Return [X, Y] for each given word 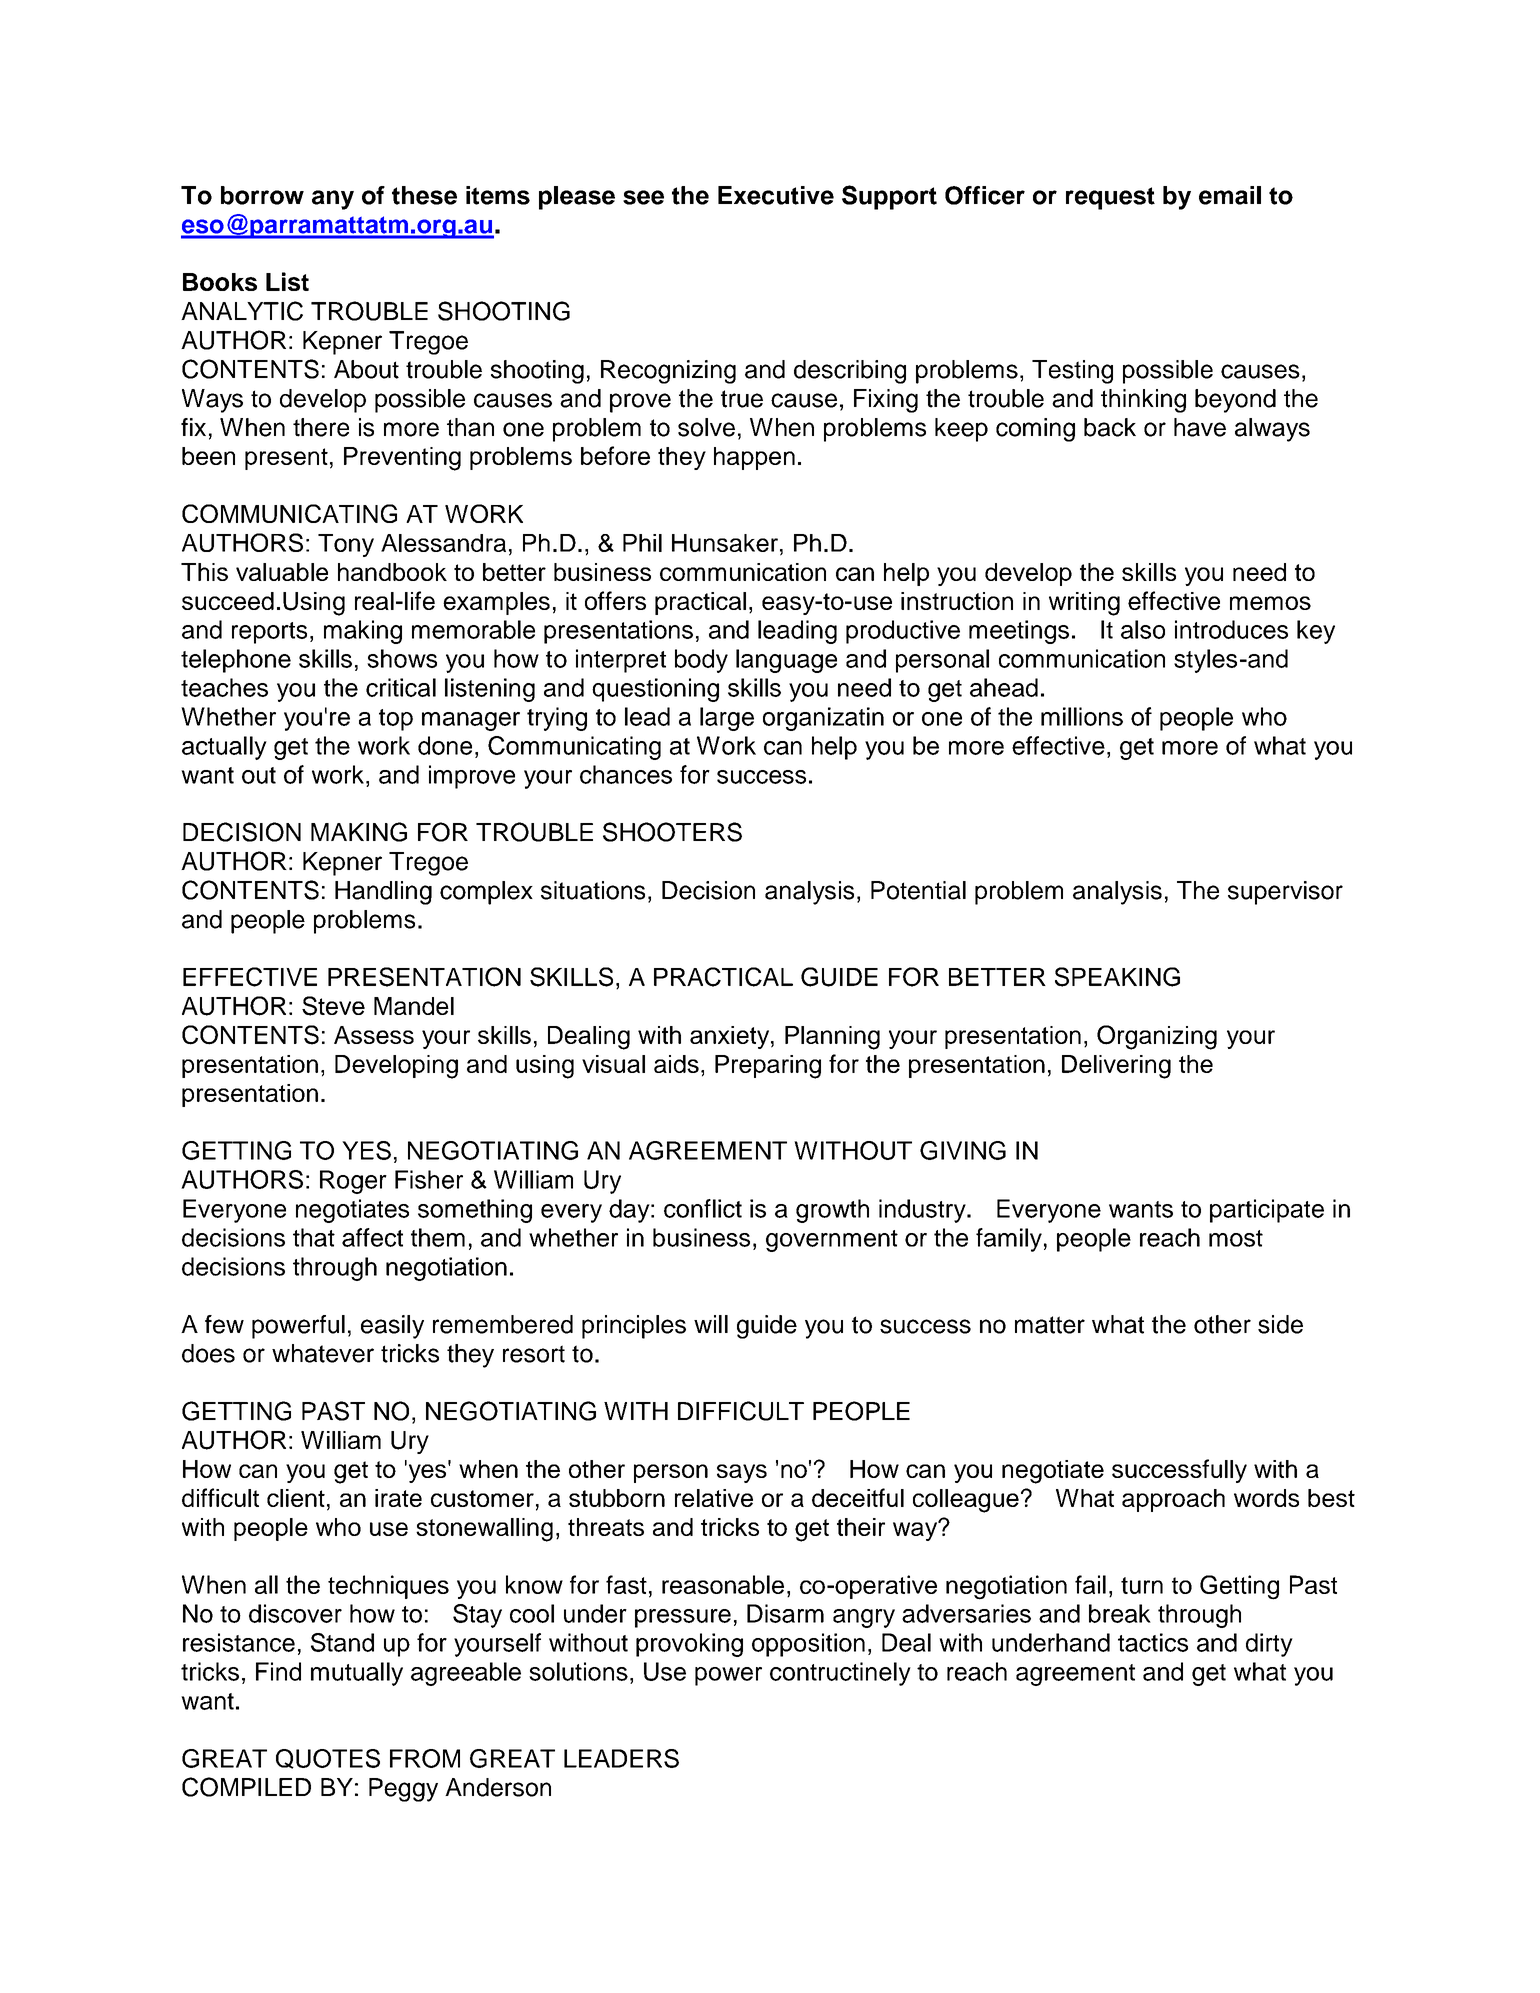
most [1236, 1238]
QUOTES [328, 1759]
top [396, 720]
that [314, 1237]
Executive [776, 195]
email [1230, 195]
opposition [808, 1645]
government [832, 1241]
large [727, 719]
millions [1082, 716]
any [333, 200]
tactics [1153, 1642]
